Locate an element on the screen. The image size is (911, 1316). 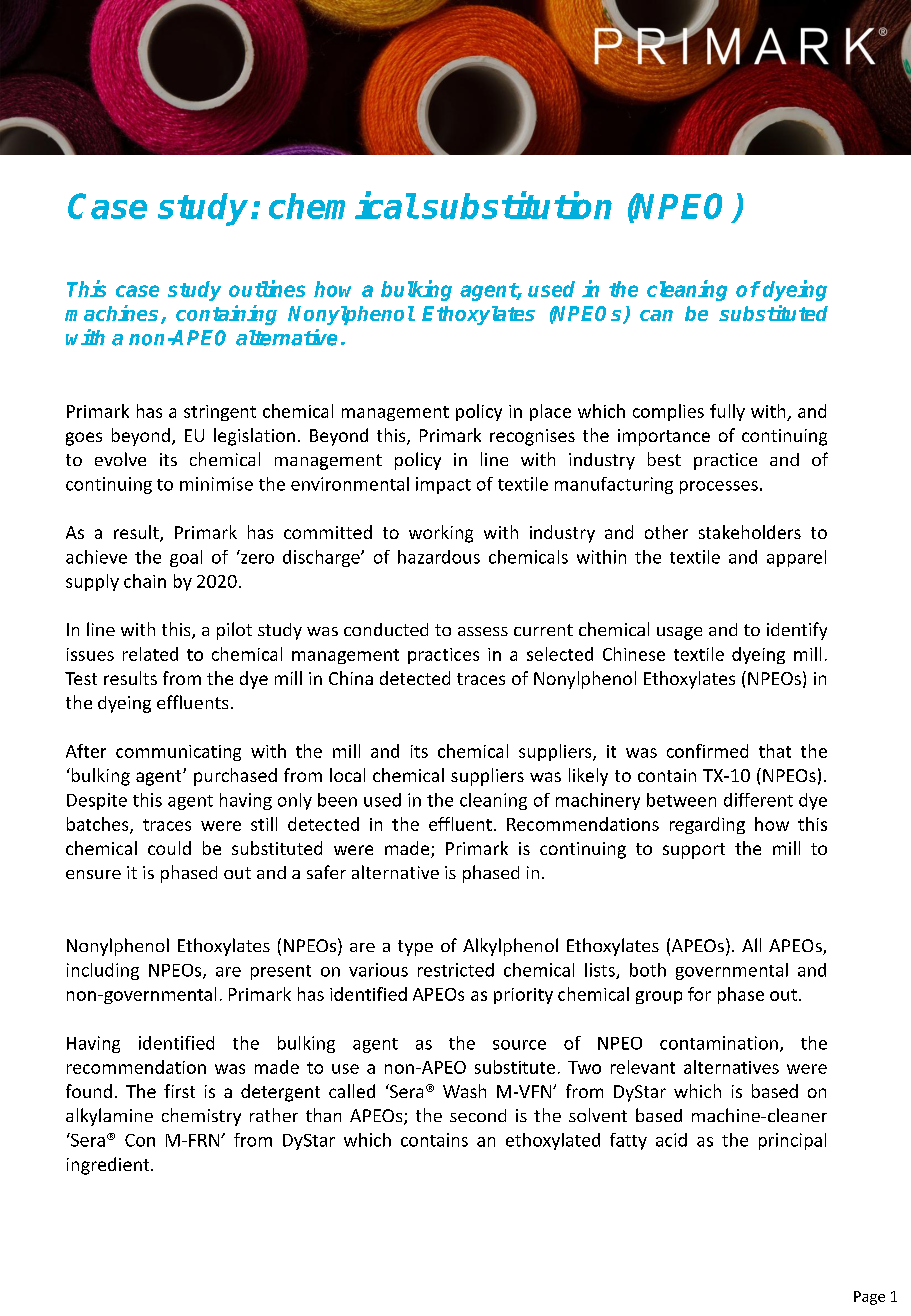
chain is located at coordinates (145, 581).
